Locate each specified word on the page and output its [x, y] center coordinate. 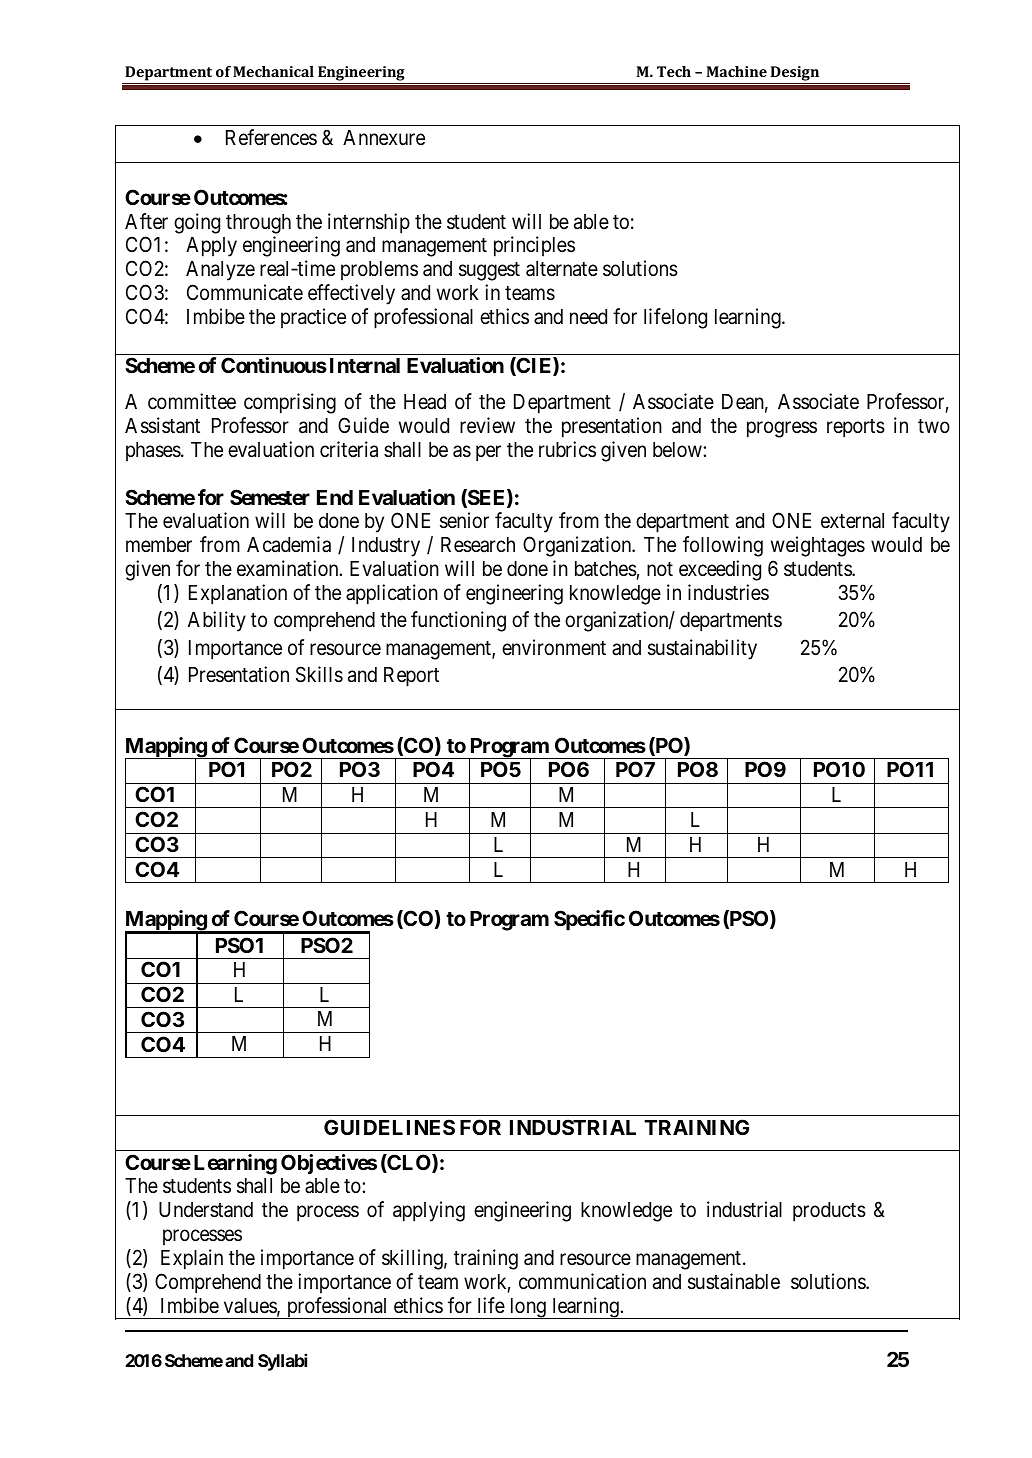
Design [795, 75]
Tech [674, 71]
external [852, 521]
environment [554, 647]
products [829, 1212]
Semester [270, 497]
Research [478, 545]
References [271, 137]
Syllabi [282, 1362]
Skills [319, 674]
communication [582, 1281]
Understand [206, 1210]
